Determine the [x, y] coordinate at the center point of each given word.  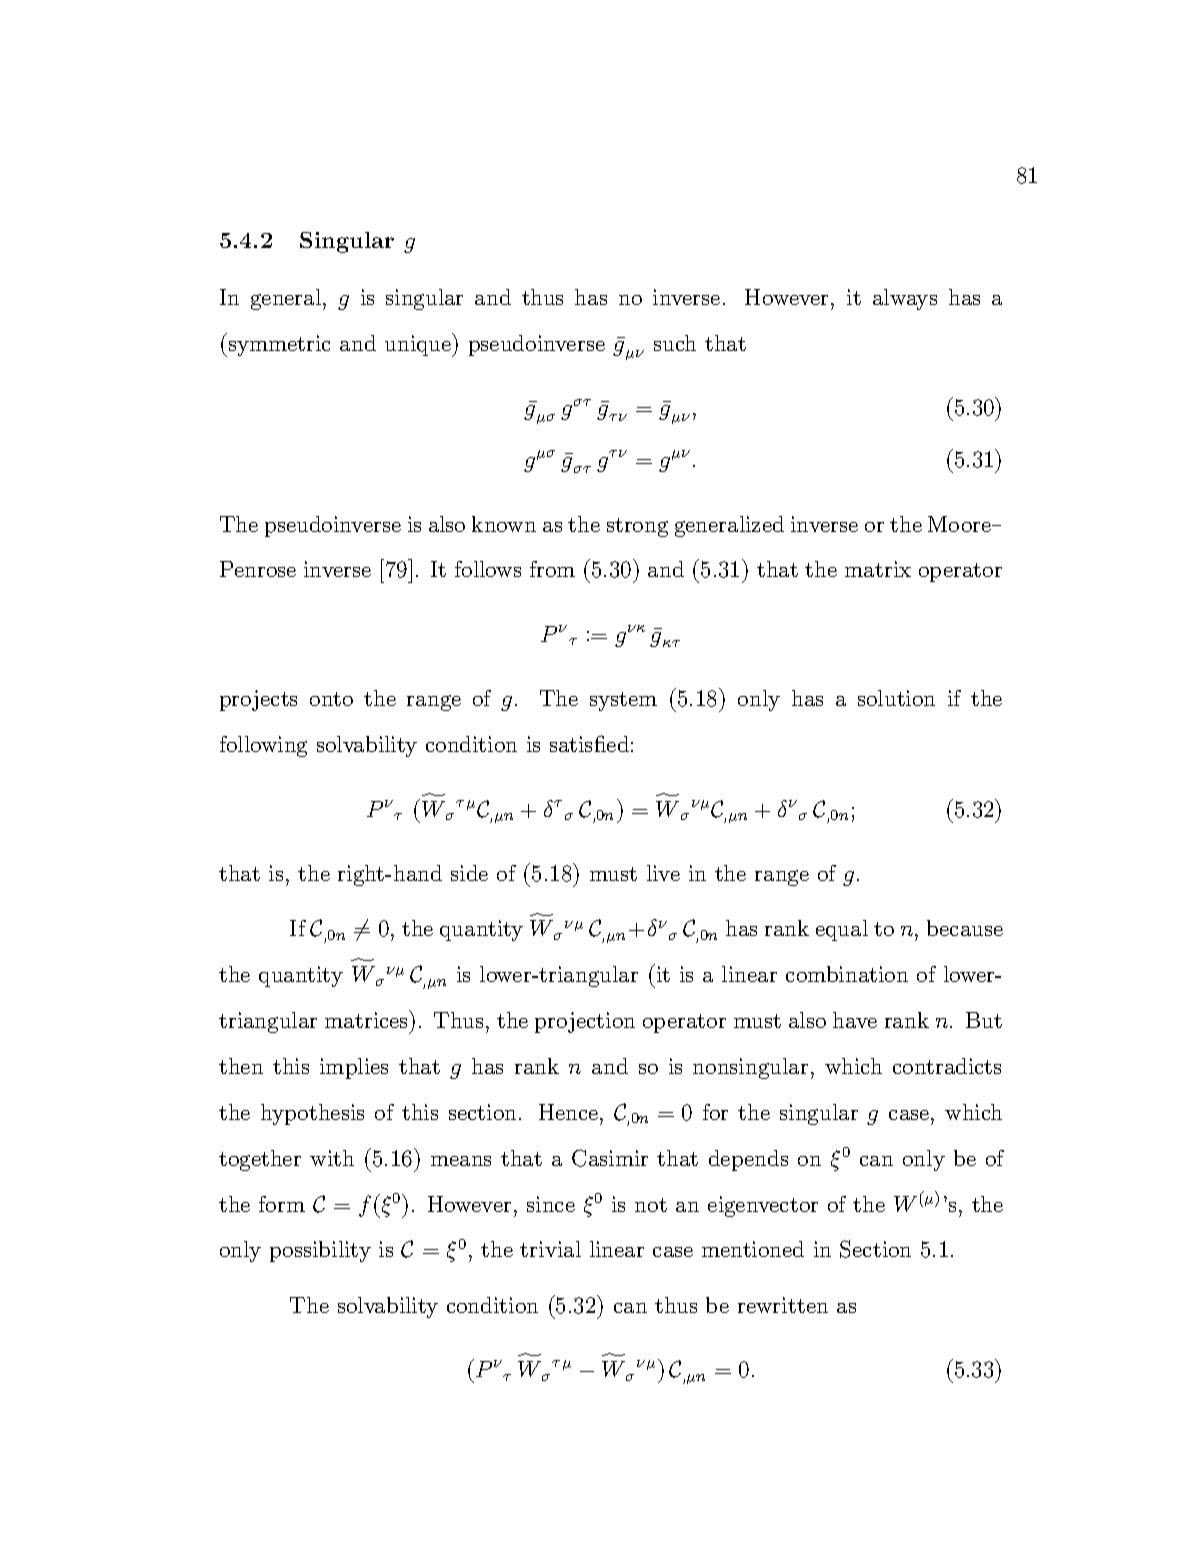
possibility [320, 1251]
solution [896, 698]
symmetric [278, 345]
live [663, 873]
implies [354, 1068]
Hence [568, 1112]
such [675, 343]
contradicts [947, 1066]
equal [842, 930]
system [623, 701]
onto [331, 699]
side [469, 873]
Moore [960, 524]
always [905, 299]
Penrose [258, 569]
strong [637, 527]
